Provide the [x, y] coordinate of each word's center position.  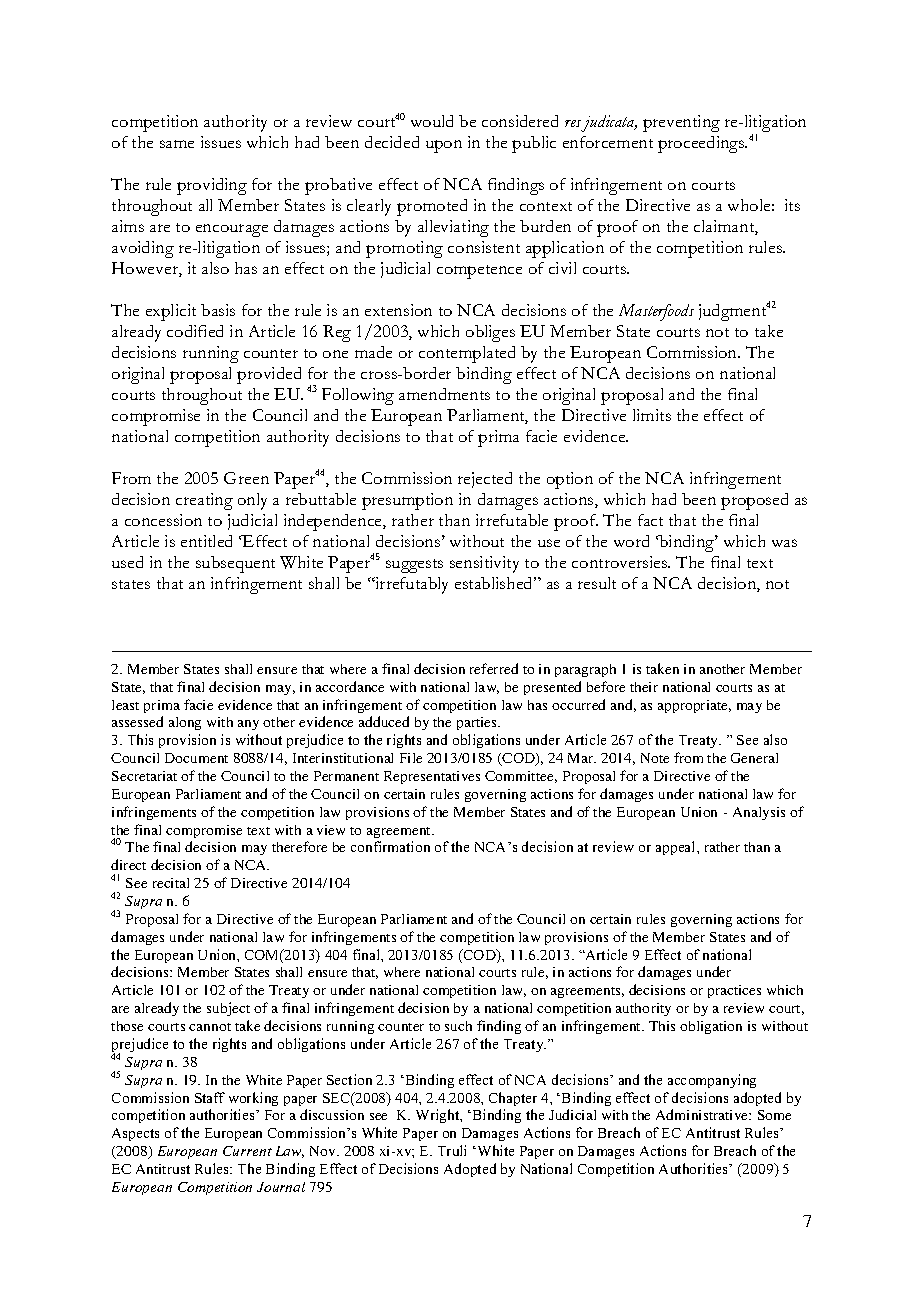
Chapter [513, 1099]
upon [444, 146]
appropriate [694, 706]
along [185, 723]
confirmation [390, 846]
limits [652, 415]
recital [171, 883]
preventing [681, 123]
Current [247, 1151]
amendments [444, 394]
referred [494, 668]
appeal [677, 848]
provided [269, 375]
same [177, 144]
